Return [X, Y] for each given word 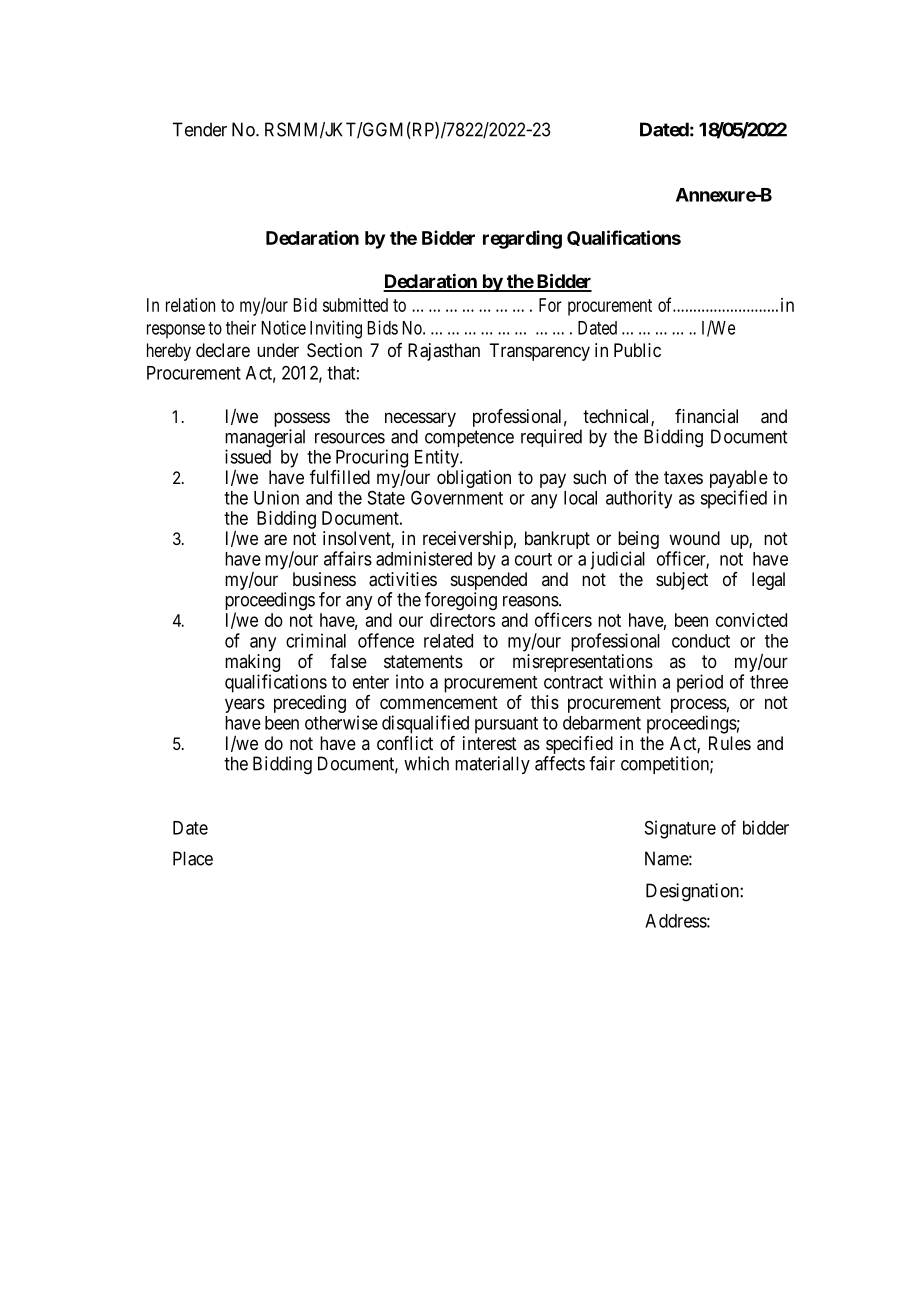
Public [637, 350]
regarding [522, 239]
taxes [683, 477]
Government [457, 497]
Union [276, 497]
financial [706, 416]
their [241, 327]
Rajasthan [444, 352]
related [448, 641]
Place [193, 858]
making [252, 663]
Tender [200, 129]
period [700, 683]
